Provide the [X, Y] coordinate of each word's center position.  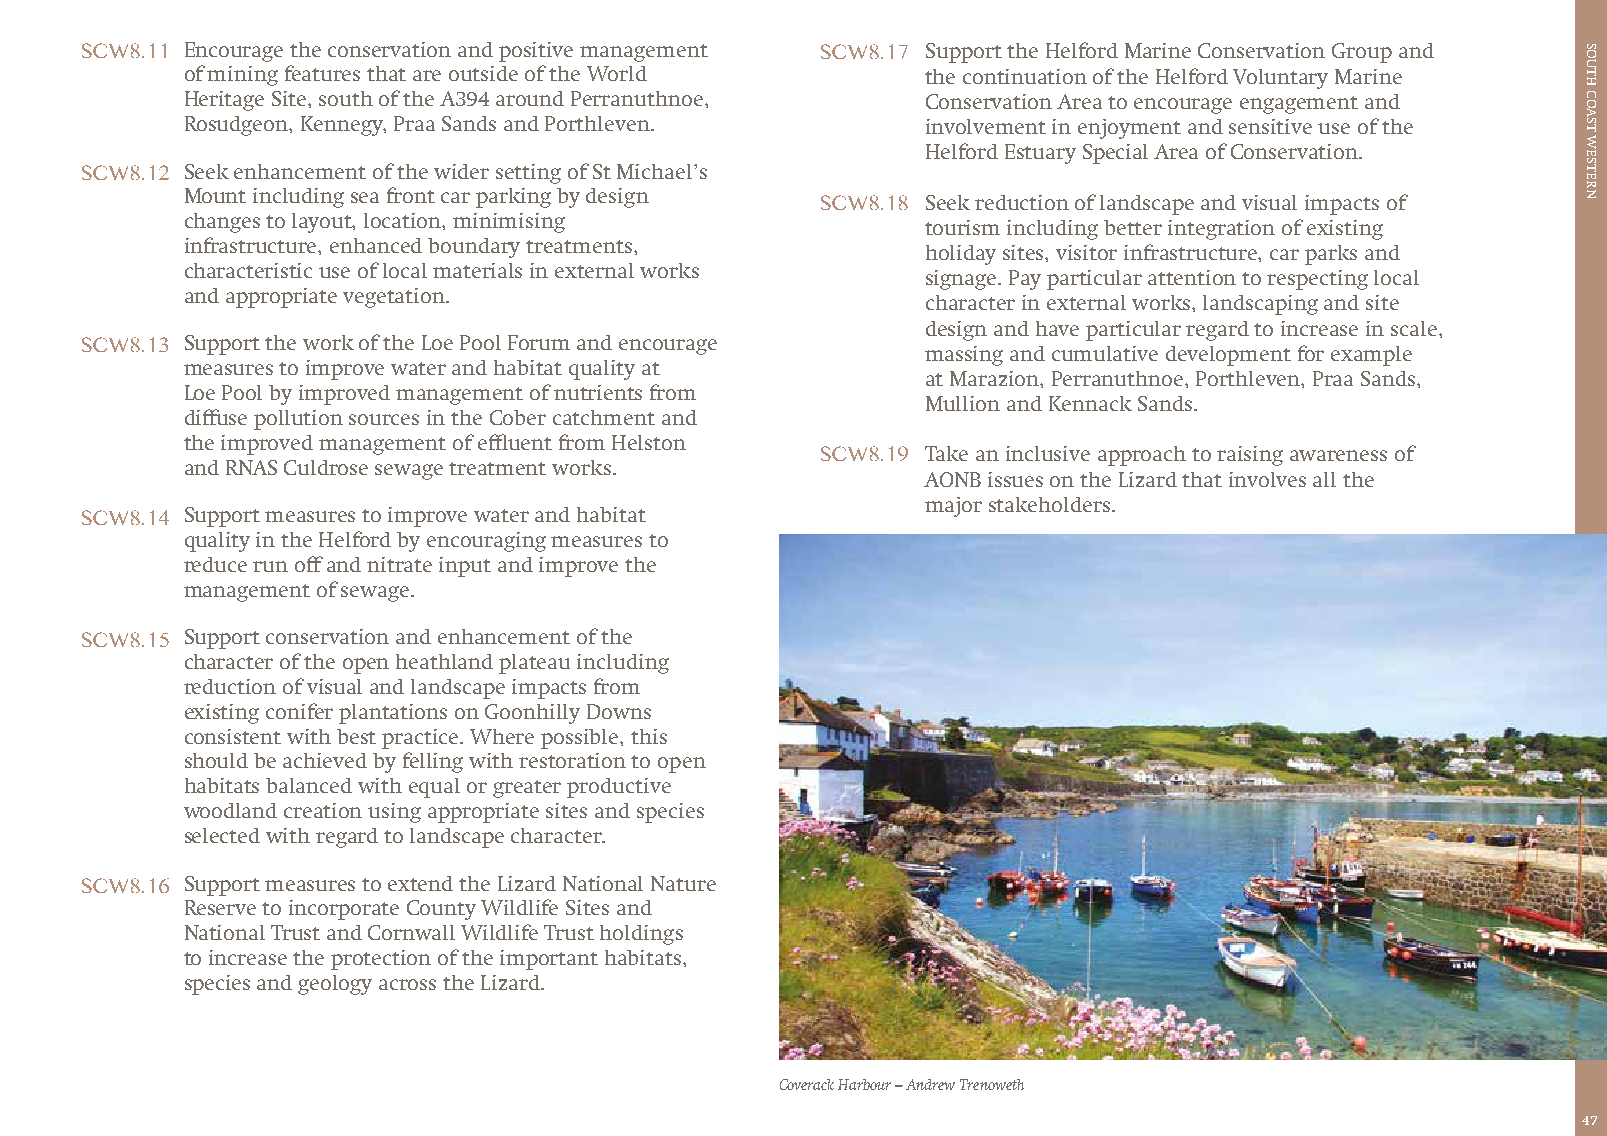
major [953, 507]
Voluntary [1280, 79]
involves [1267, 479]
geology [335, 985]
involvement [986, 126]
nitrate [399, 564]
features [322, 73]
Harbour [864, 1084]
